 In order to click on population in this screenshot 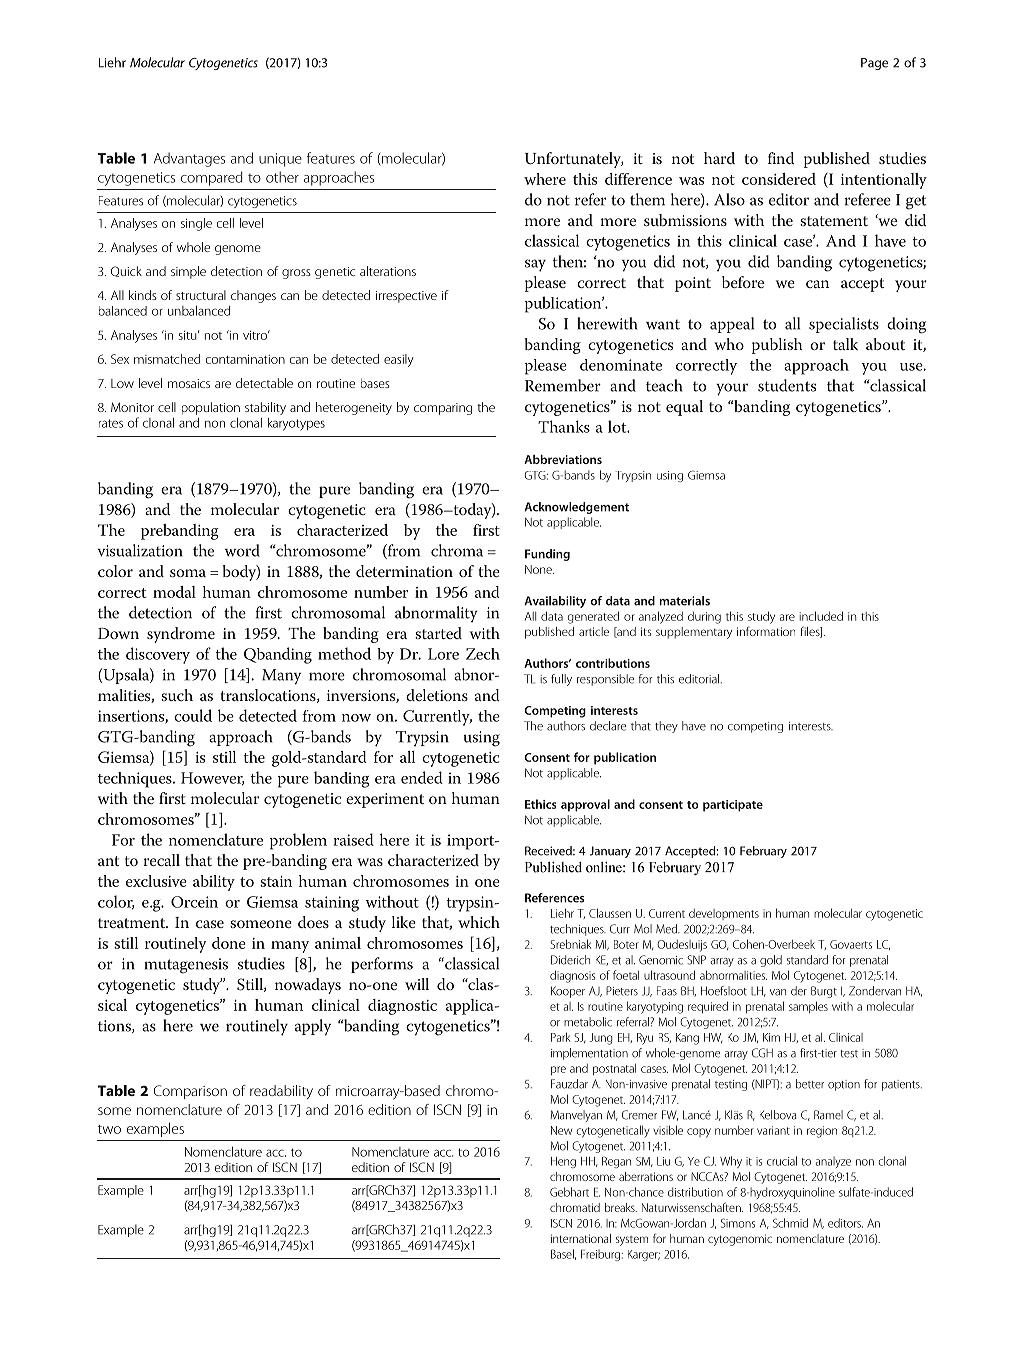, I will do `click(211, 408)`.
